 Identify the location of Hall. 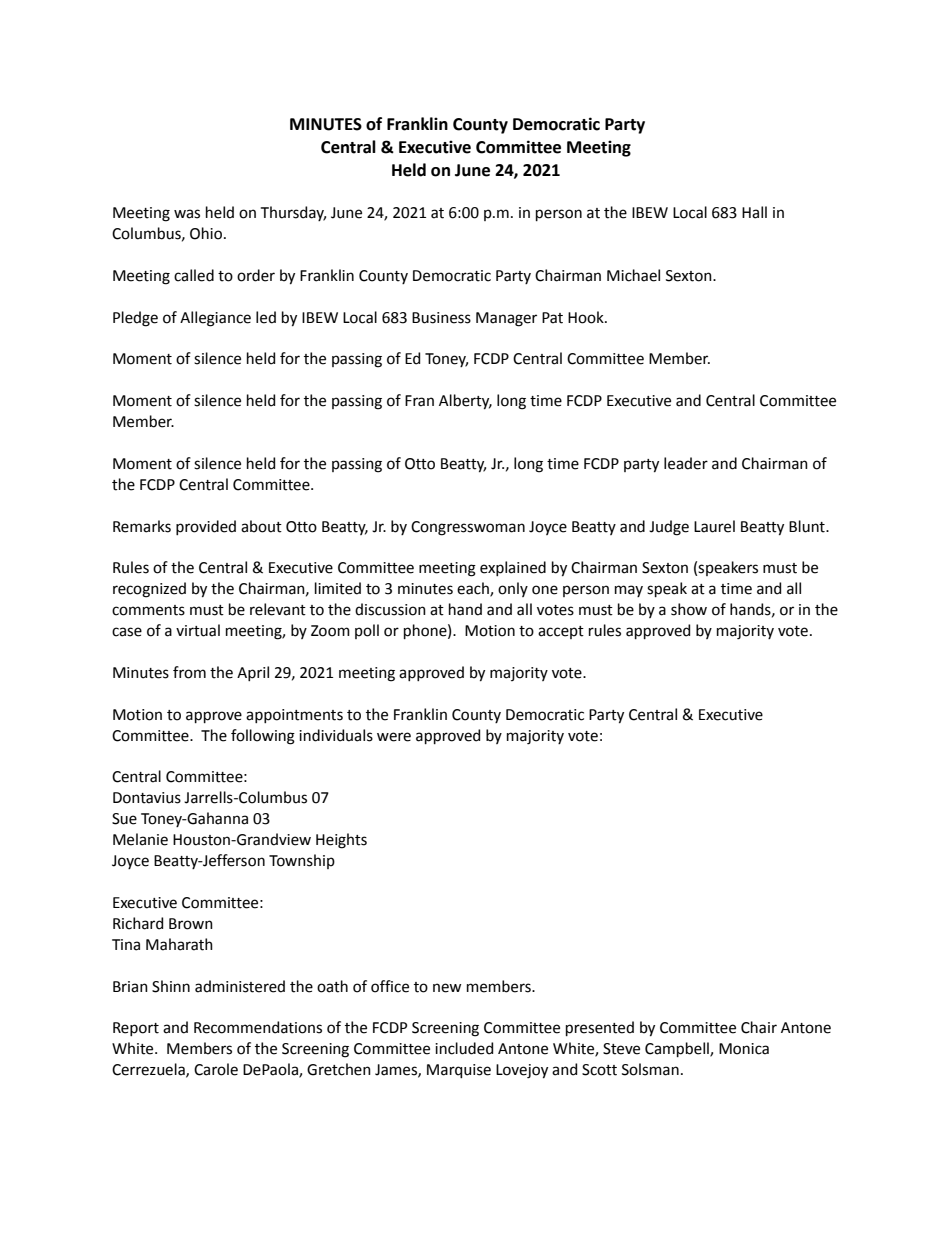
(754, 212).
